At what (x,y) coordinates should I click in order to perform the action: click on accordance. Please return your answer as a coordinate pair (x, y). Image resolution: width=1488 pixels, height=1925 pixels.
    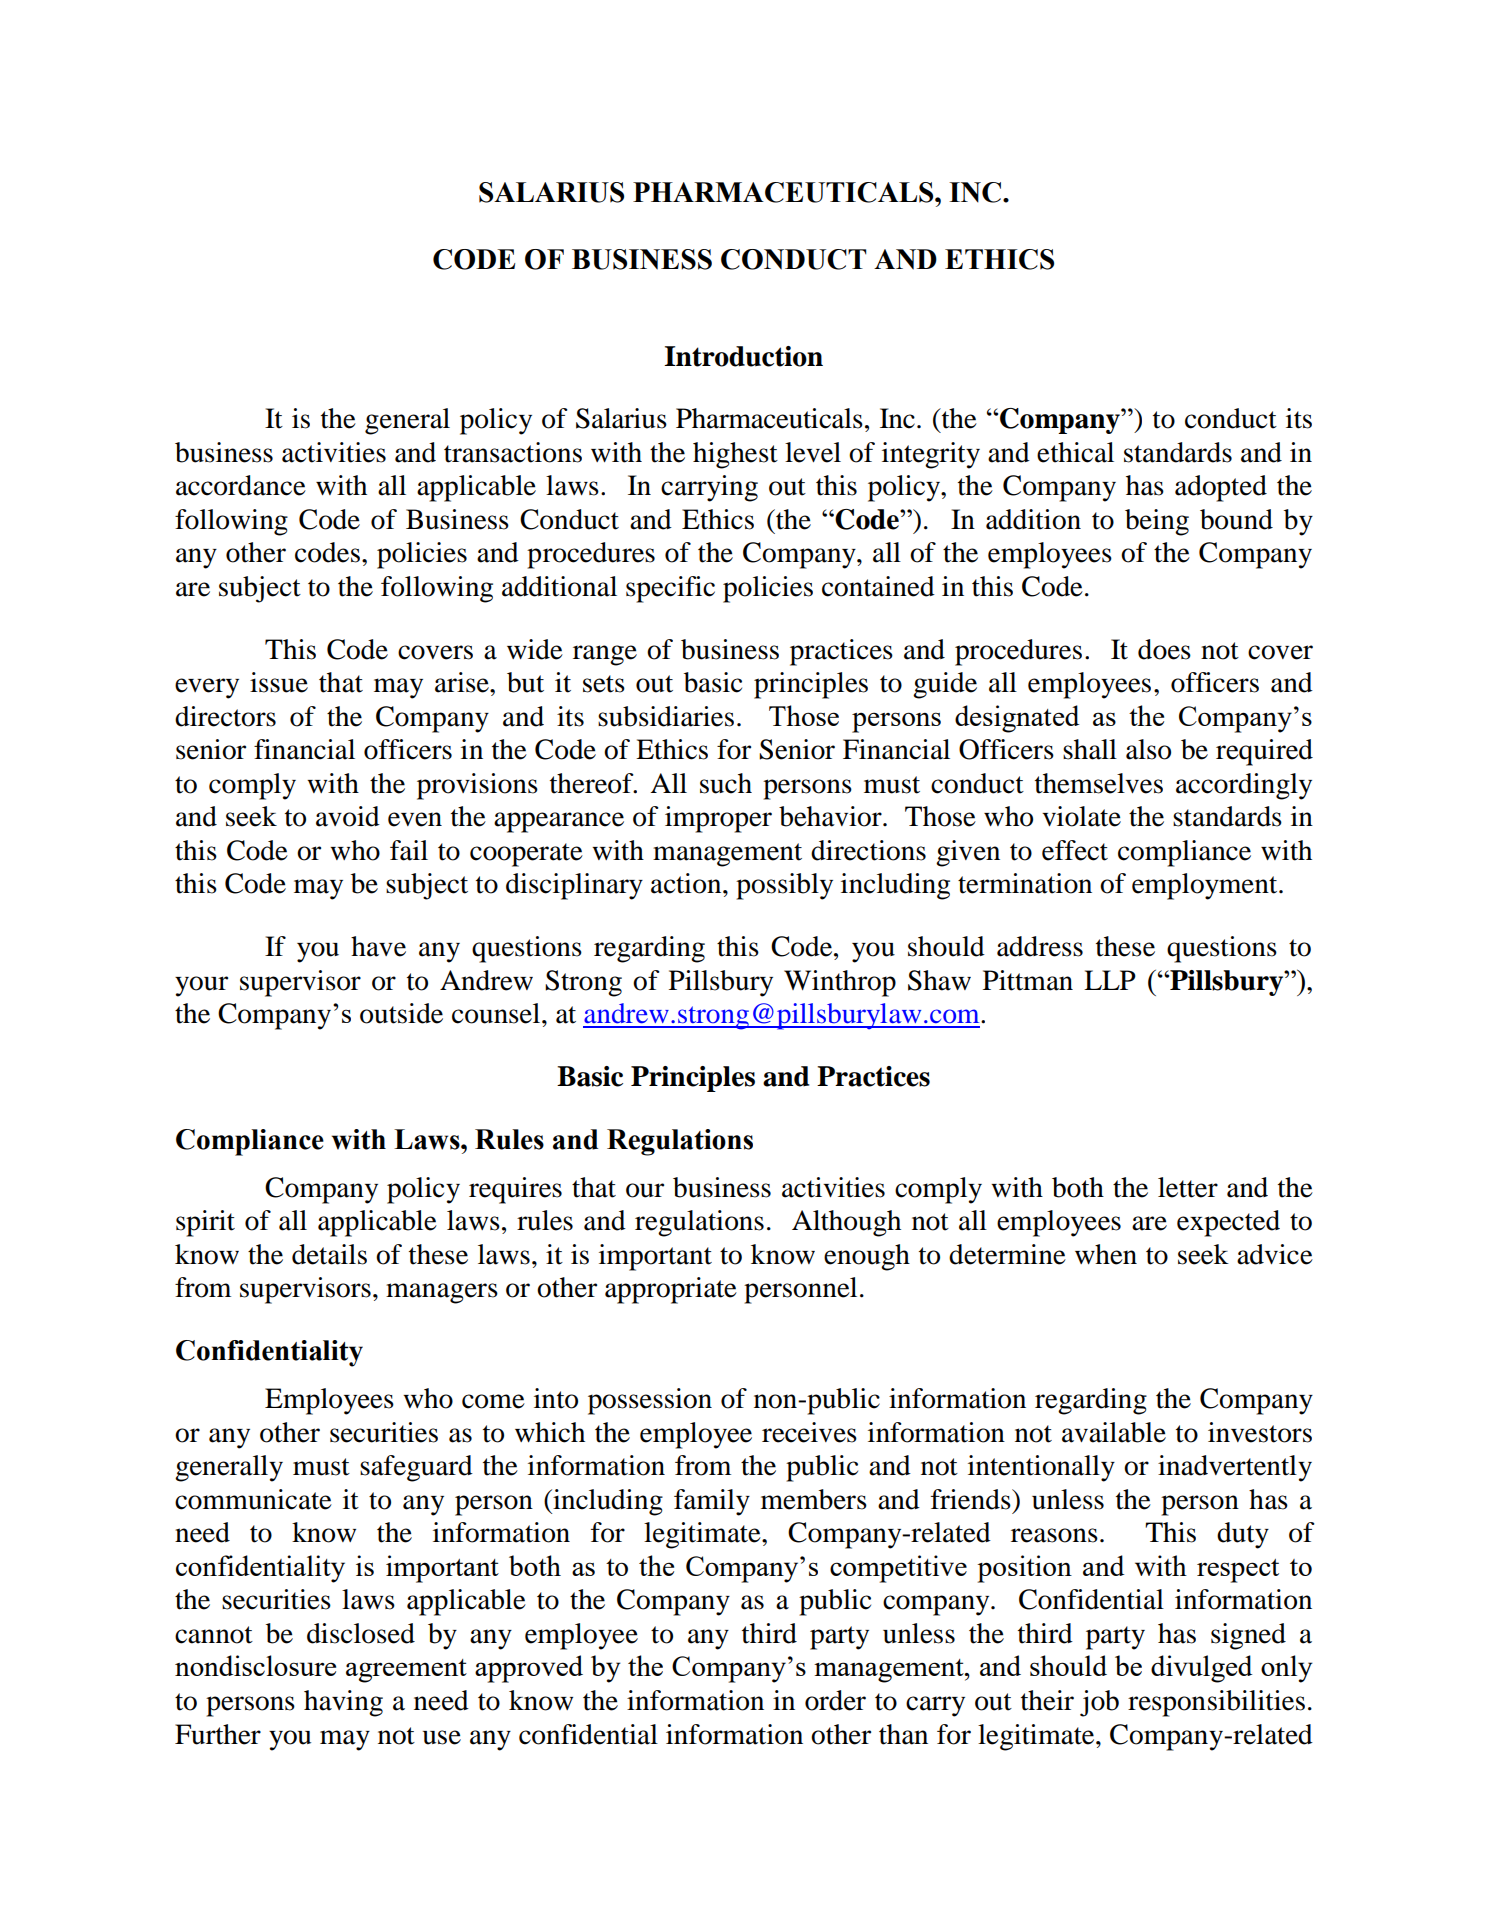
    Looking at the image, I should click on (241, 485).
